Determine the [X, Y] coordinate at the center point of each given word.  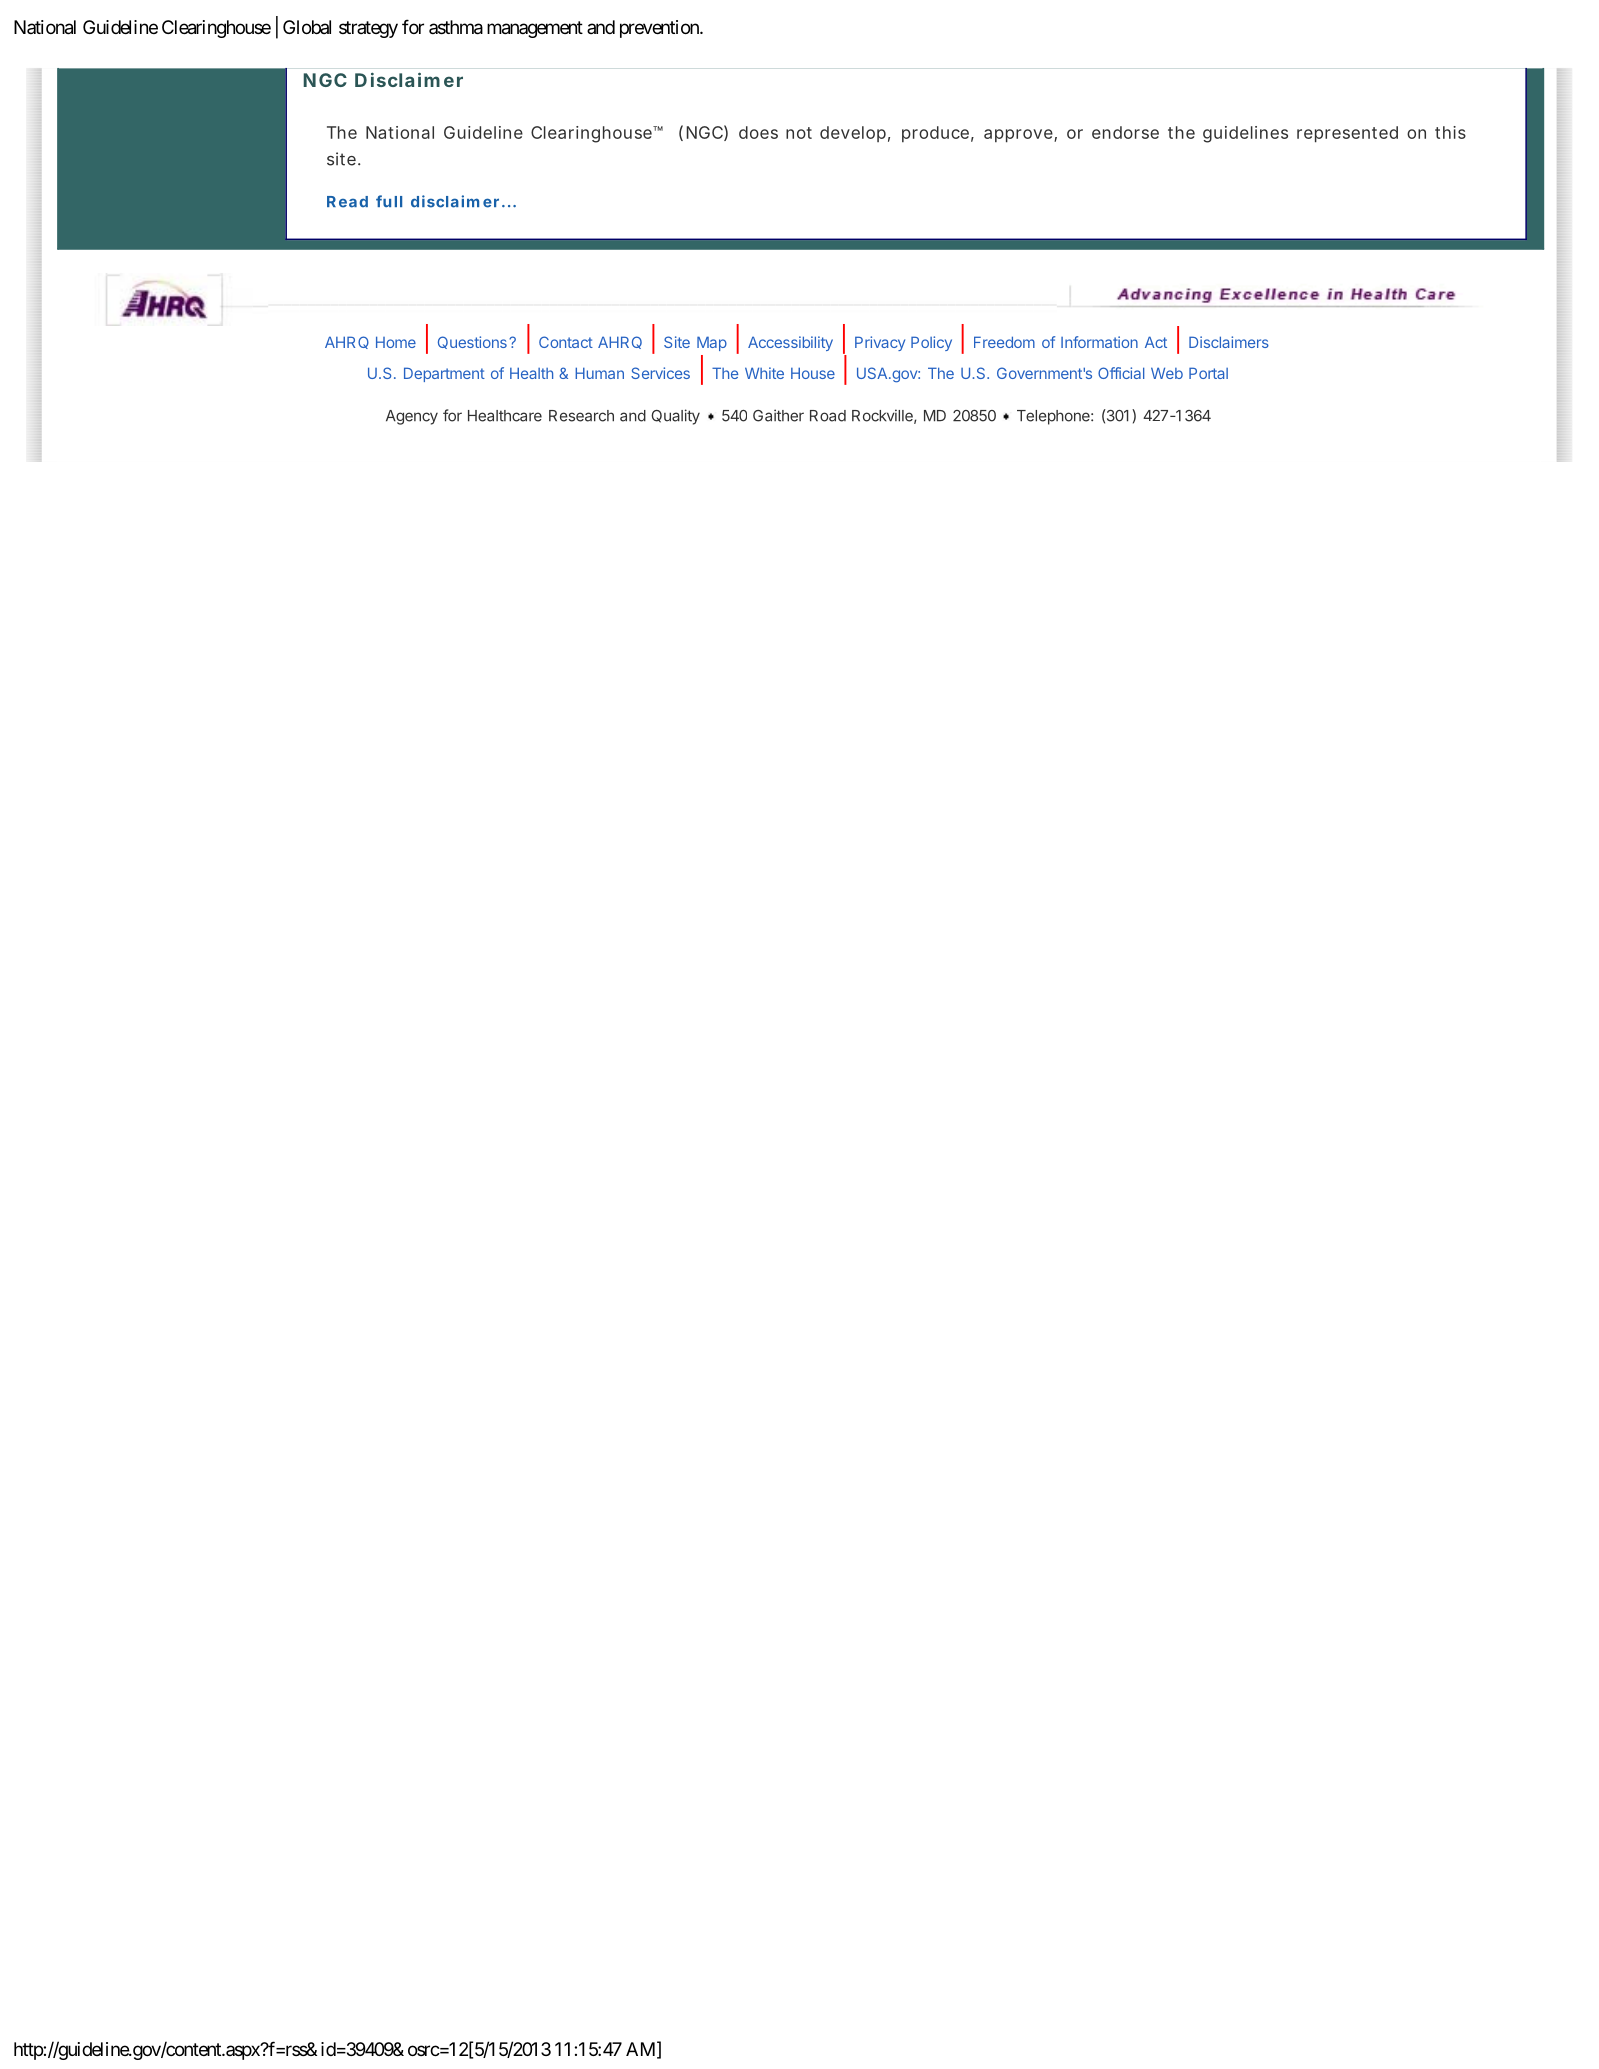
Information [1099, 342]
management [535, 29]
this [1450, 132]
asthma [456, 27]
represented [1347, 134]
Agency [412, 417]
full [389, 201]
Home [396, 342]
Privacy [880, 343]
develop [853, 134]
